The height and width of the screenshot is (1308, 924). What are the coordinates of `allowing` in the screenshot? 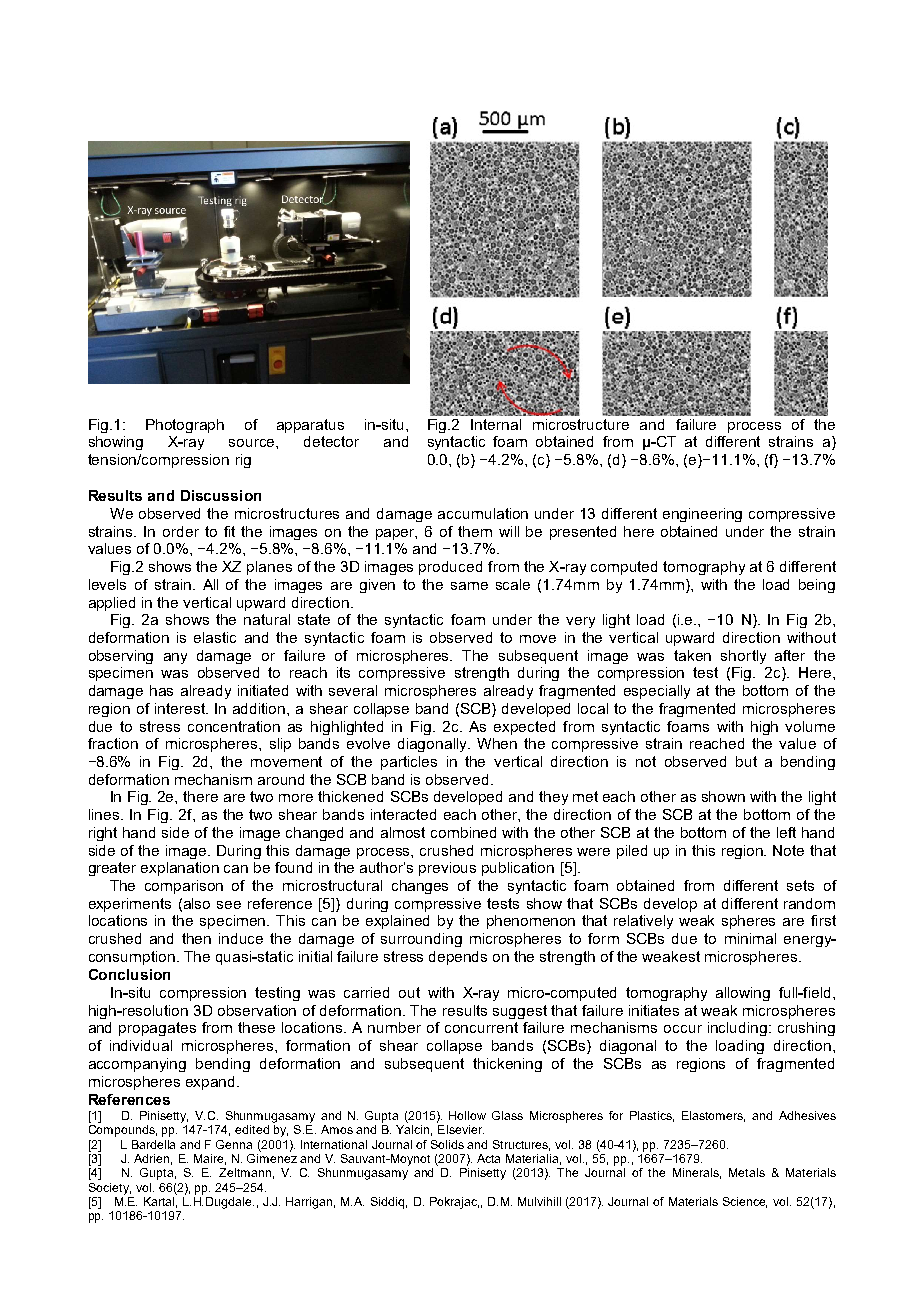 It's located at (743, 994).
